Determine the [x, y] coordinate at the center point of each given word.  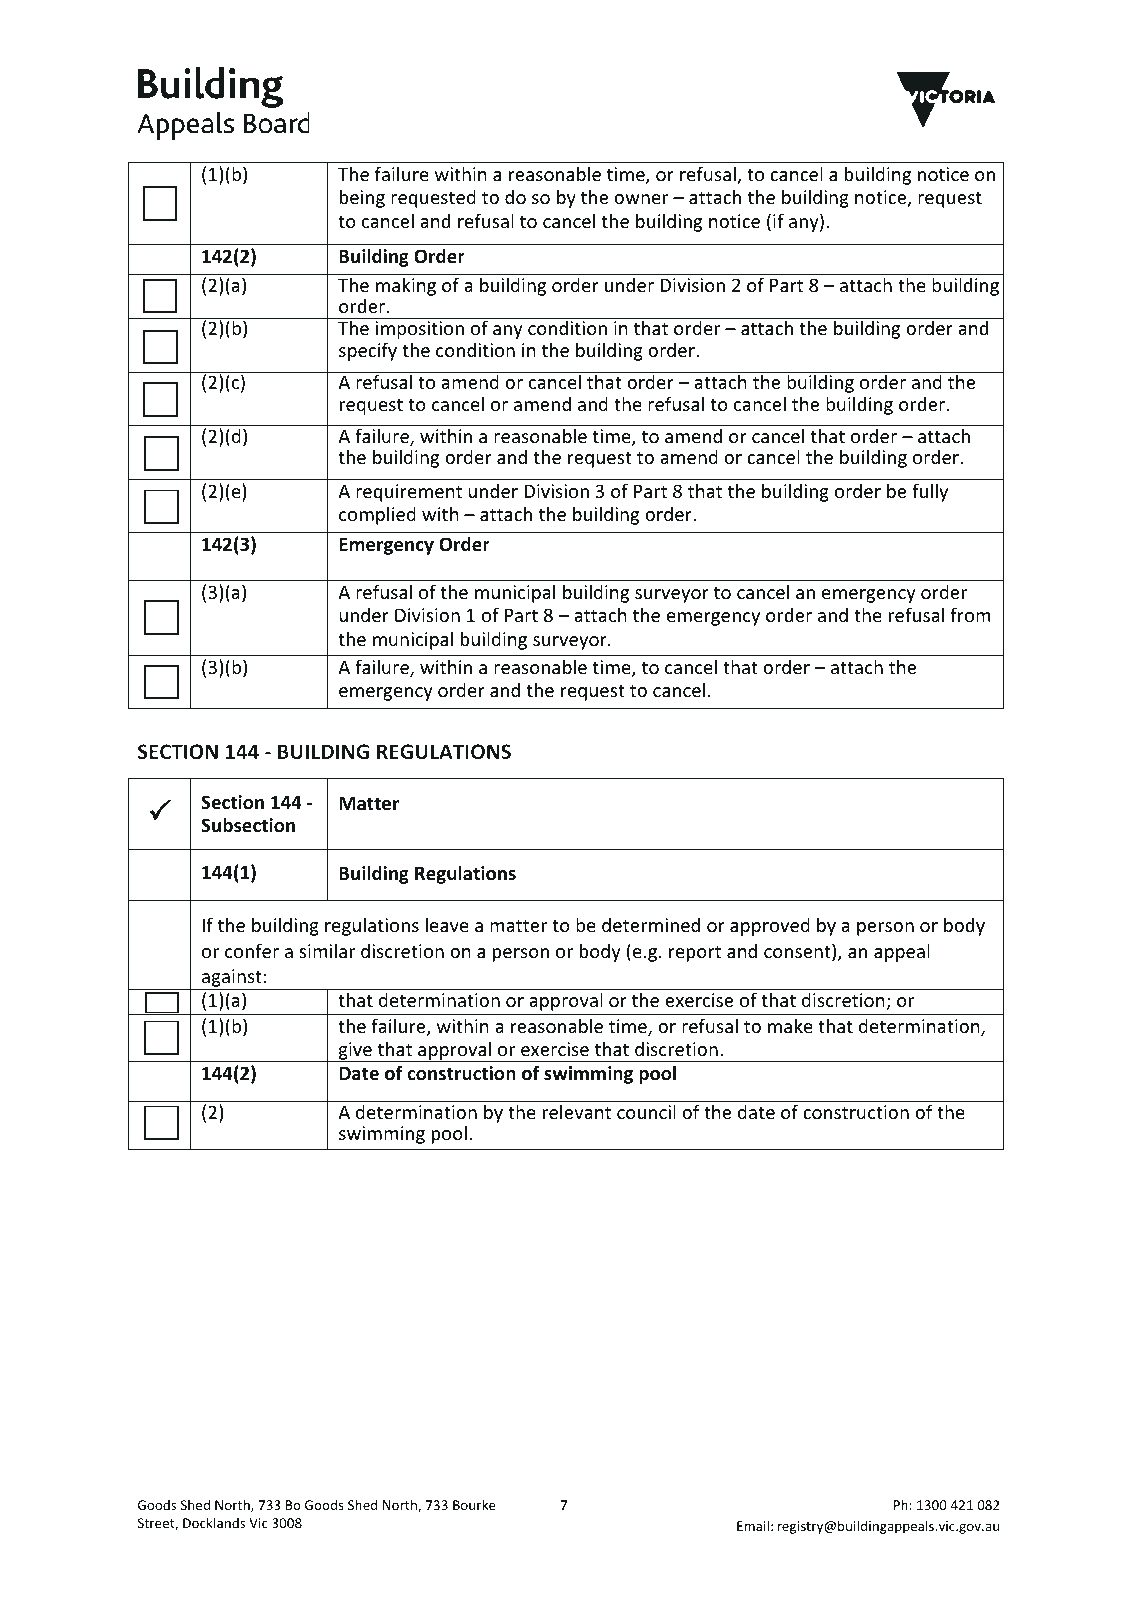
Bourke [474, 1504]
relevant [577, 1111]
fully [930, 492]
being [362, 198]
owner [641, 199]
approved [770, 926]
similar [327, 950]
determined [651, 925]
